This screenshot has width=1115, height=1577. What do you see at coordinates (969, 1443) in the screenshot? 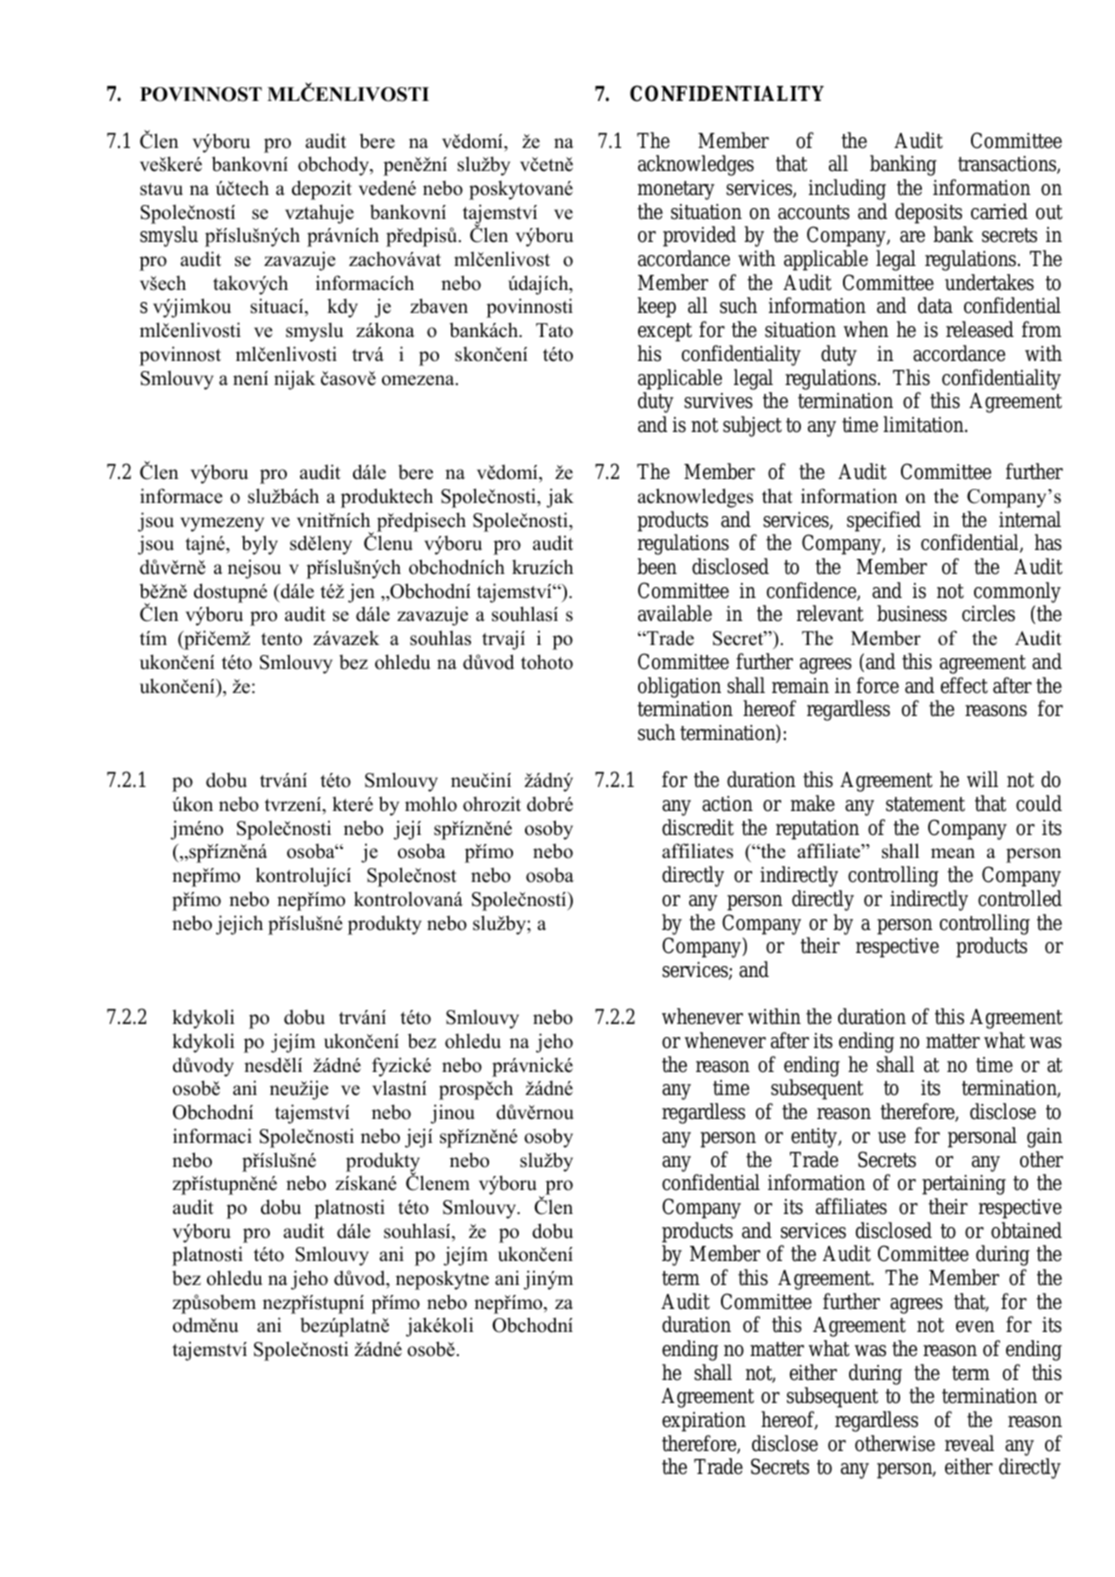
I see `reveal` at bounding box center [969, 1443].
